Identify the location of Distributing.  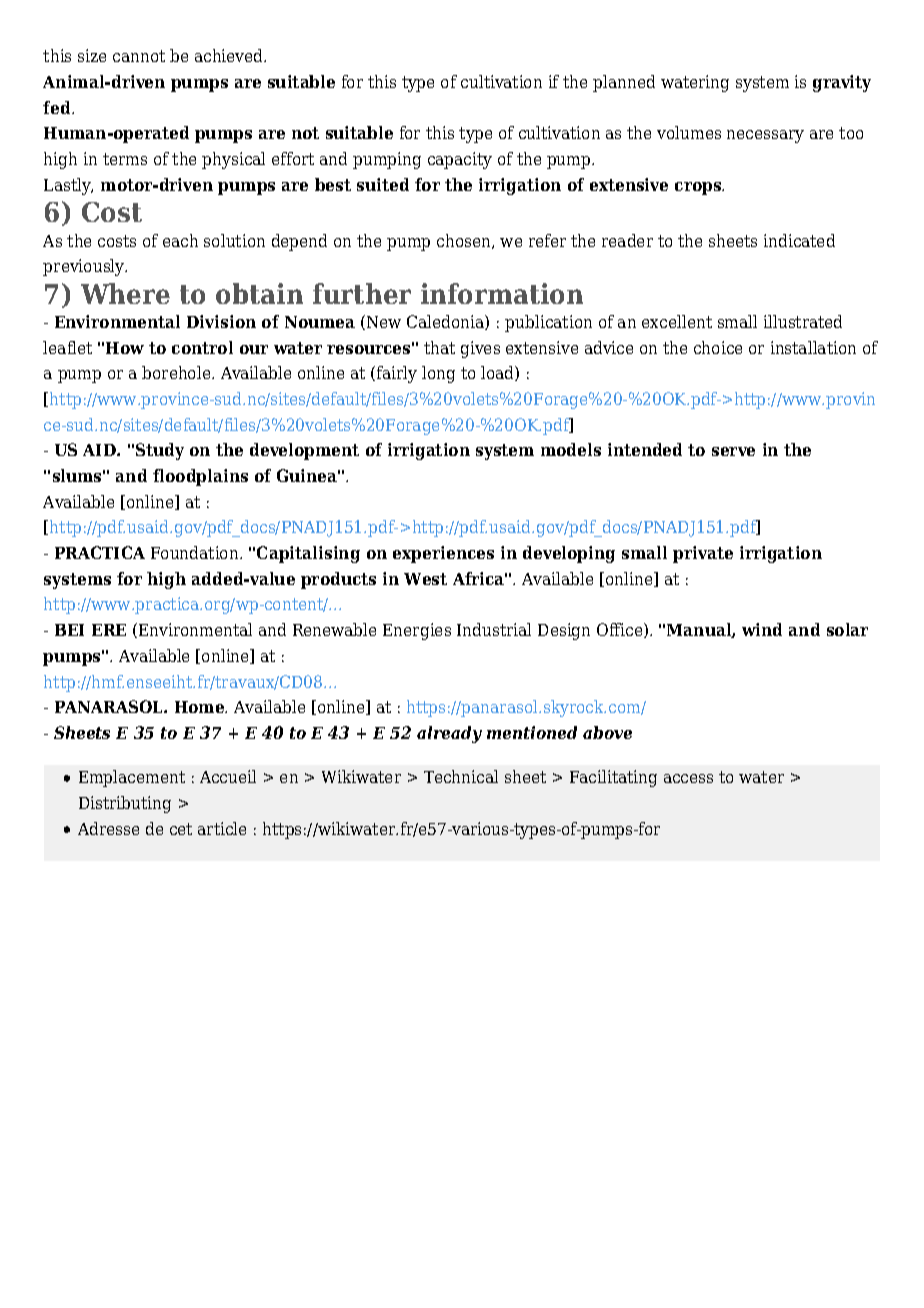
(125, 804).
